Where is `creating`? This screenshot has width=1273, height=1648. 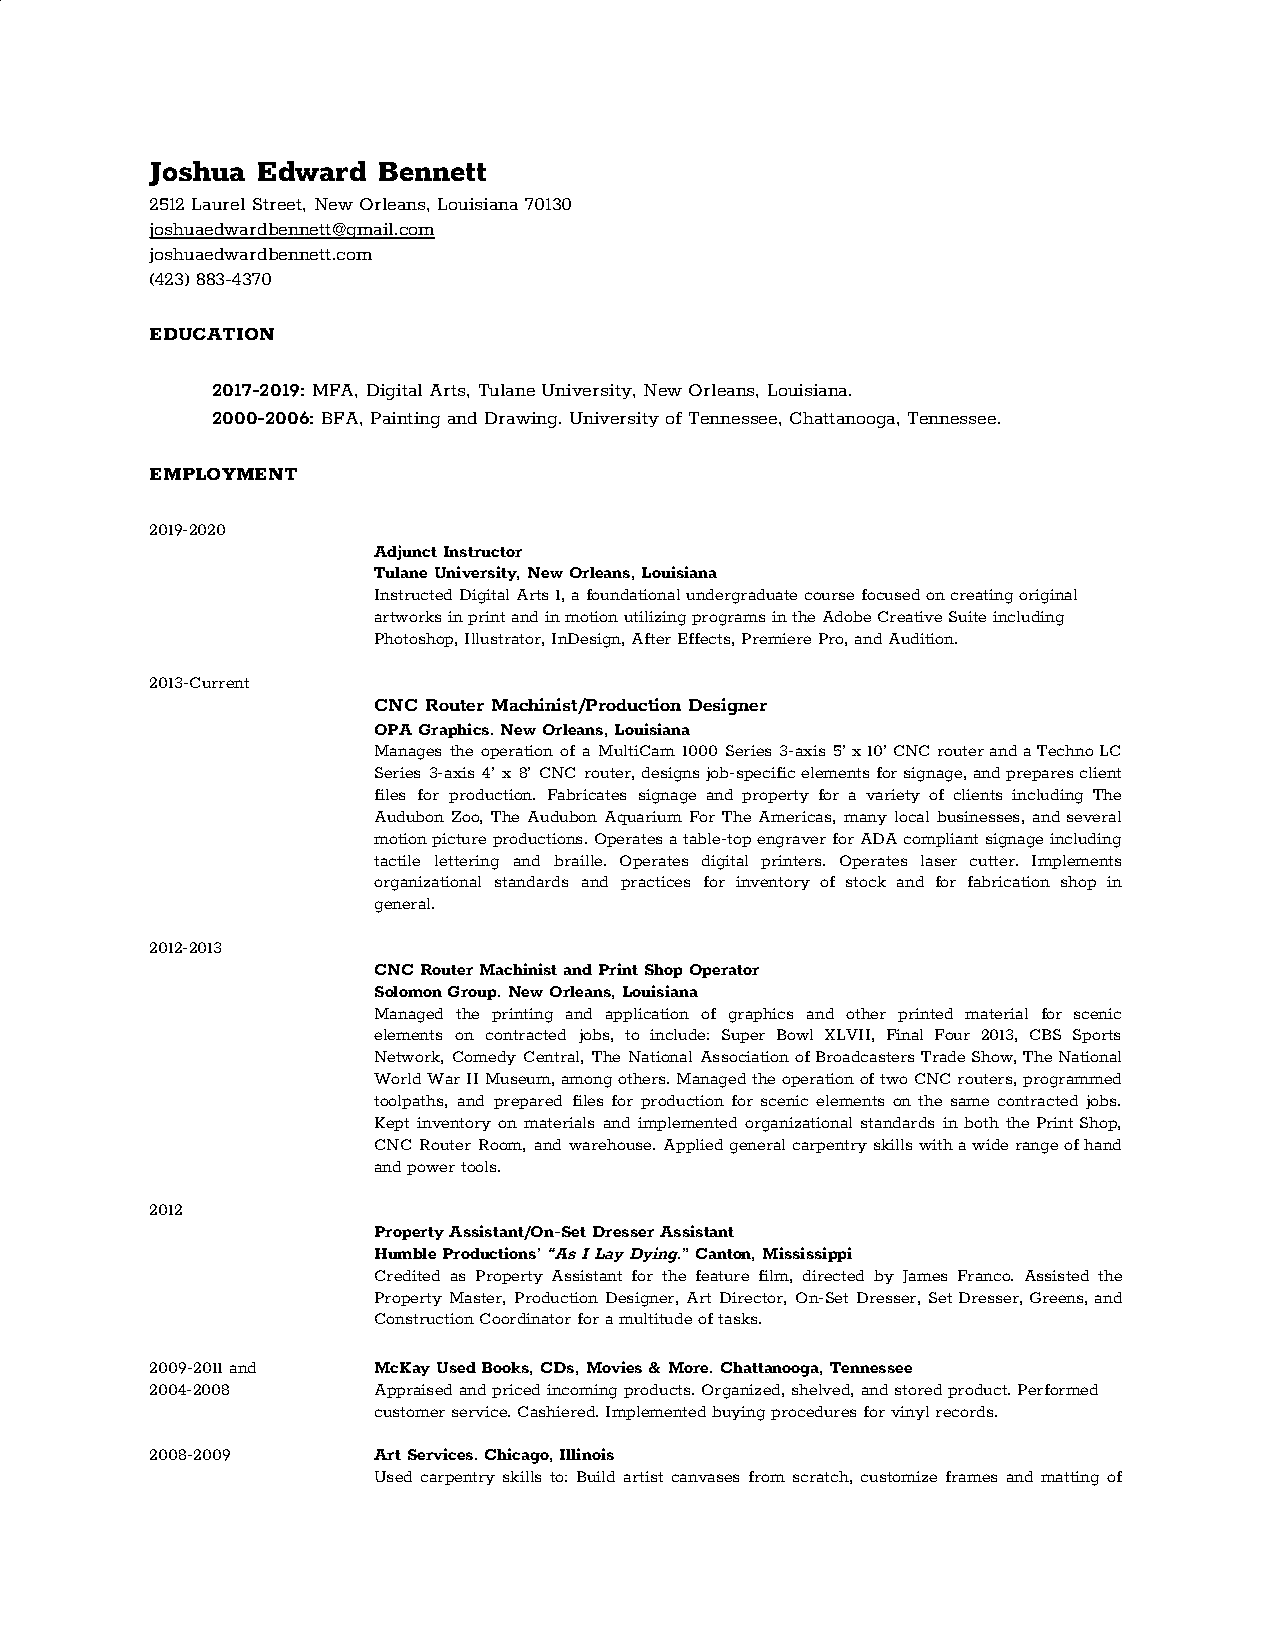
creating is located at coordinates (982, 596).
